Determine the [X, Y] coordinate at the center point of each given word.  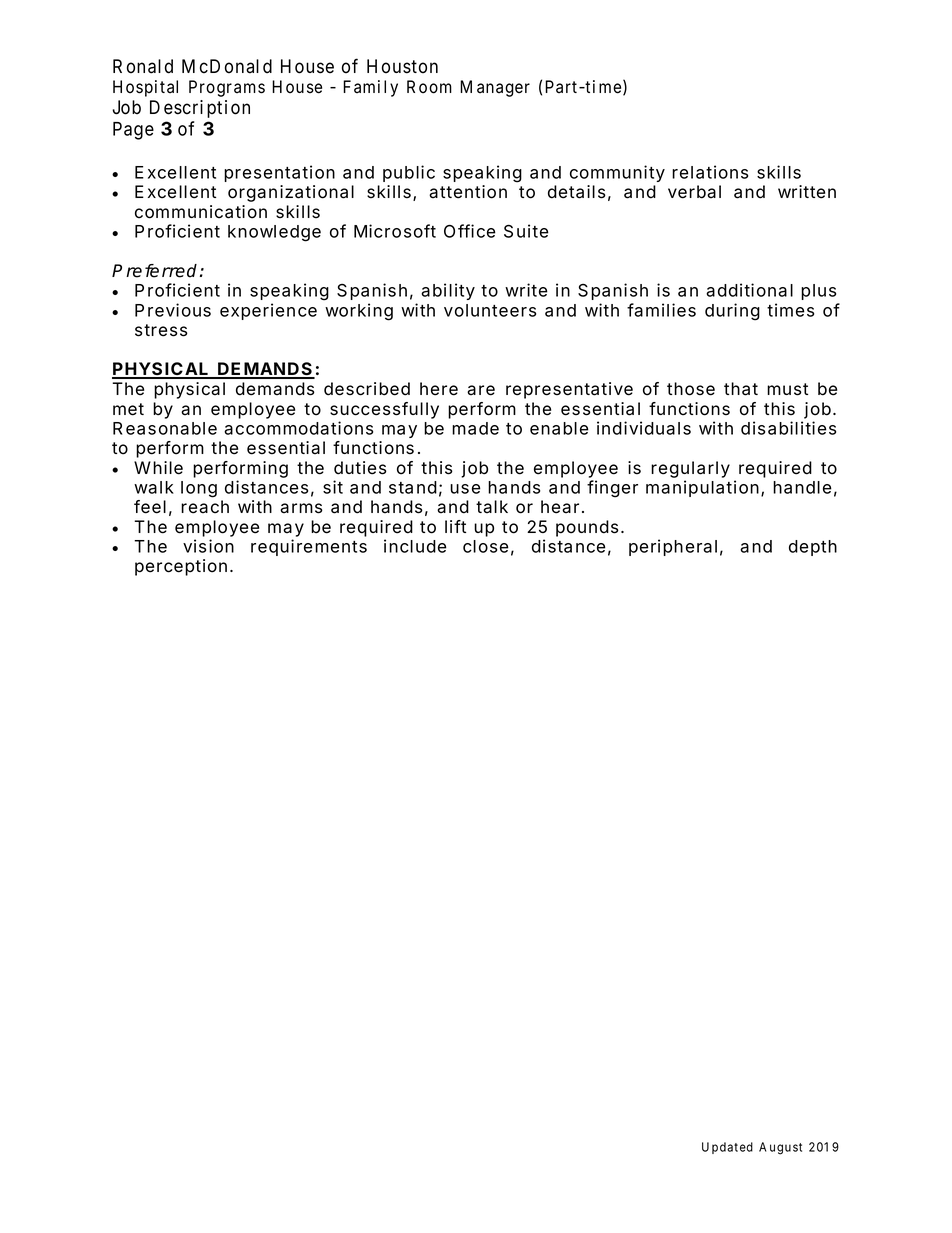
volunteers [490, 310]
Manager [495, 88]
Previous [173, 310]
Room [429, 87]
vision [208, 546]
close [486, 546]
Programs [227, 88]
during [732, 312]
